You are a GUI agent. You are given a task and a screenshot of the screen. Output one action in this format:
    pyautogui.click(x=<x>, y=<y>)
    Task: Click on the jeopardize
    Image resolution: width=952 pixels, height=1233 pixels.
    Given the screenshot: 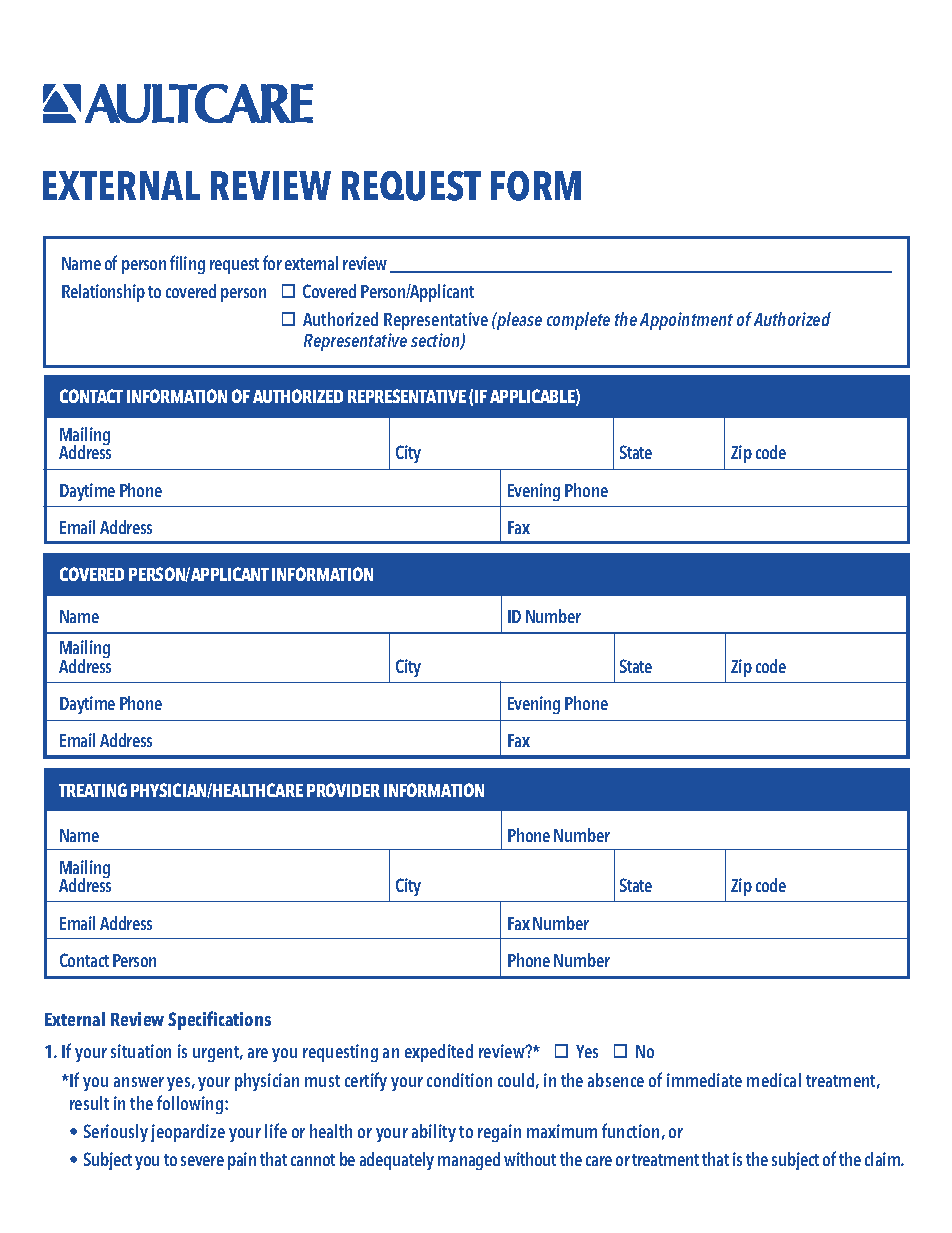 What is the action you would take?
    pyautogui.click(x=188, y=1133)
